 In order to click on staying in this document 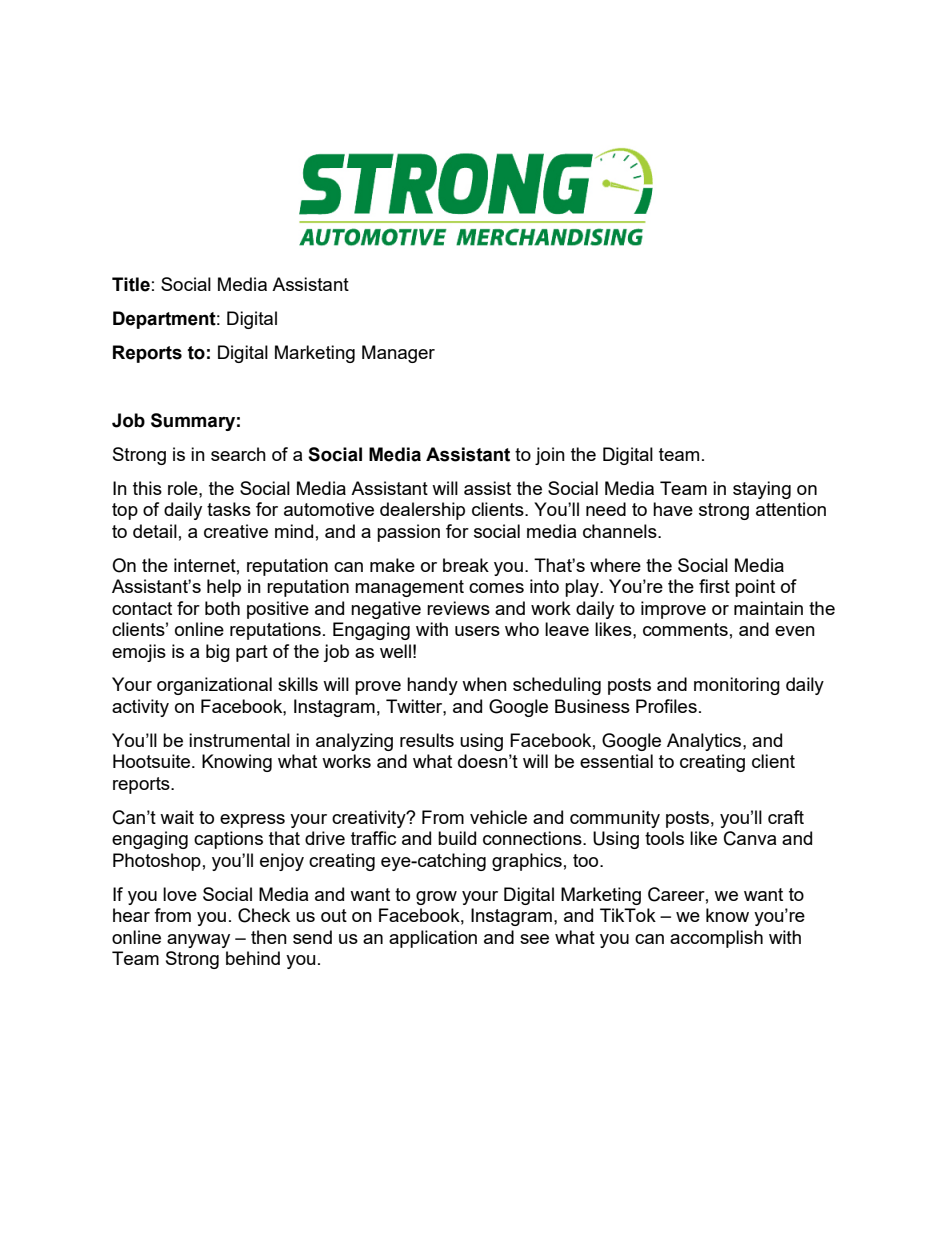, I will do `click(762, 490)`.
